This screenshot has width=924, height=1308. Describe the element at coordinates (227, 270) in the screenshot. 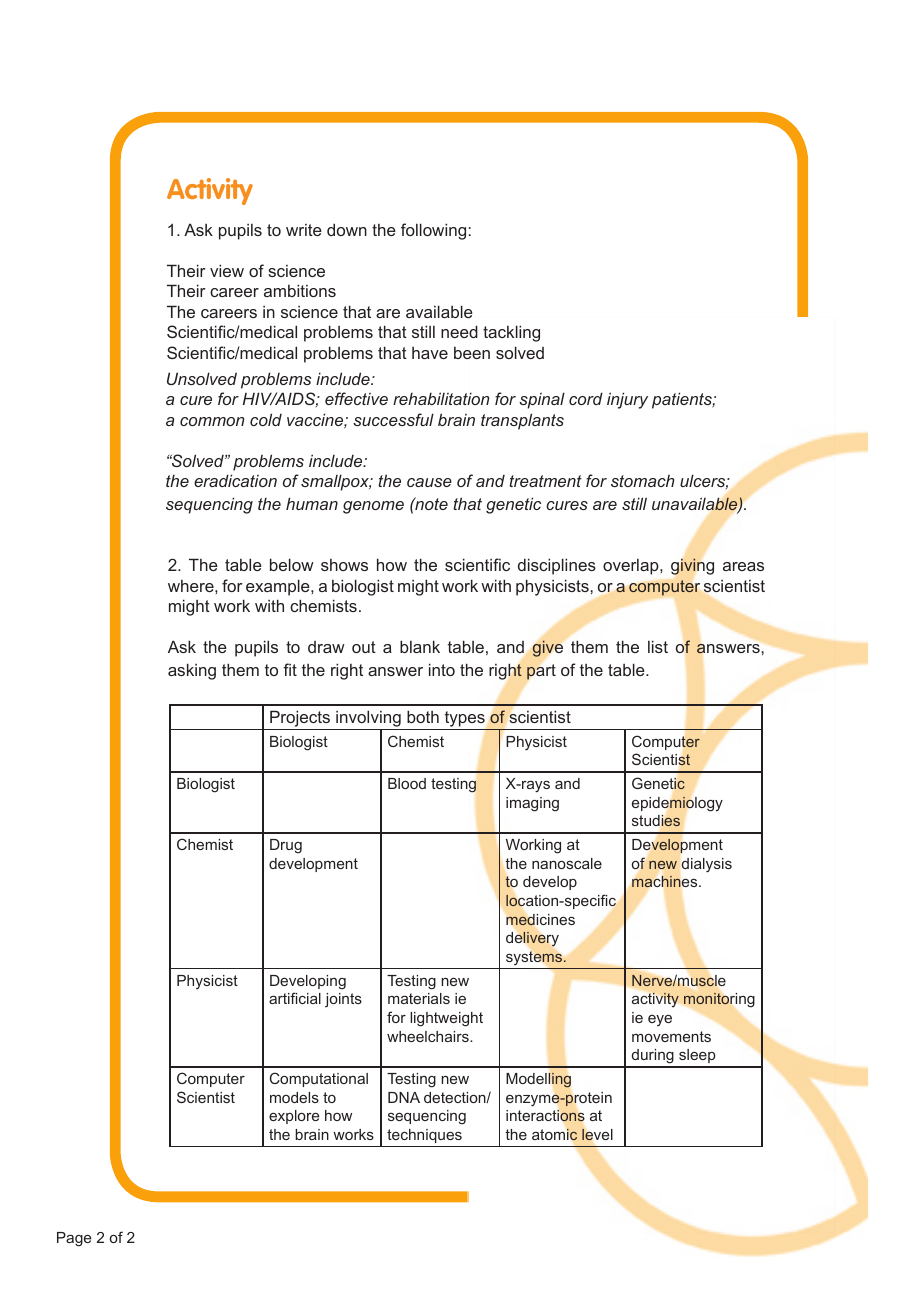

I see `view` at that location.
